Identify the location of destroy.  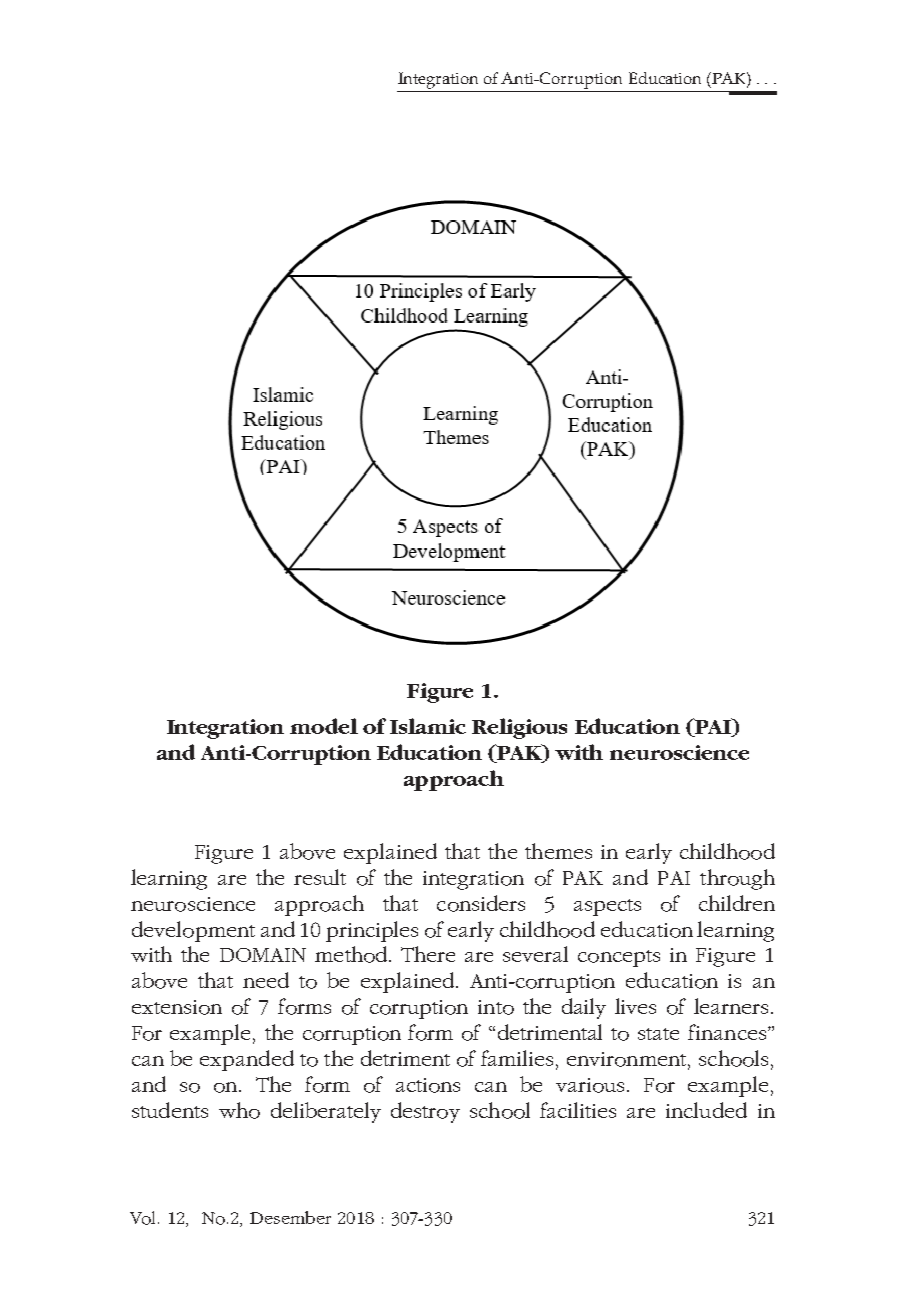
(425, 1112).
